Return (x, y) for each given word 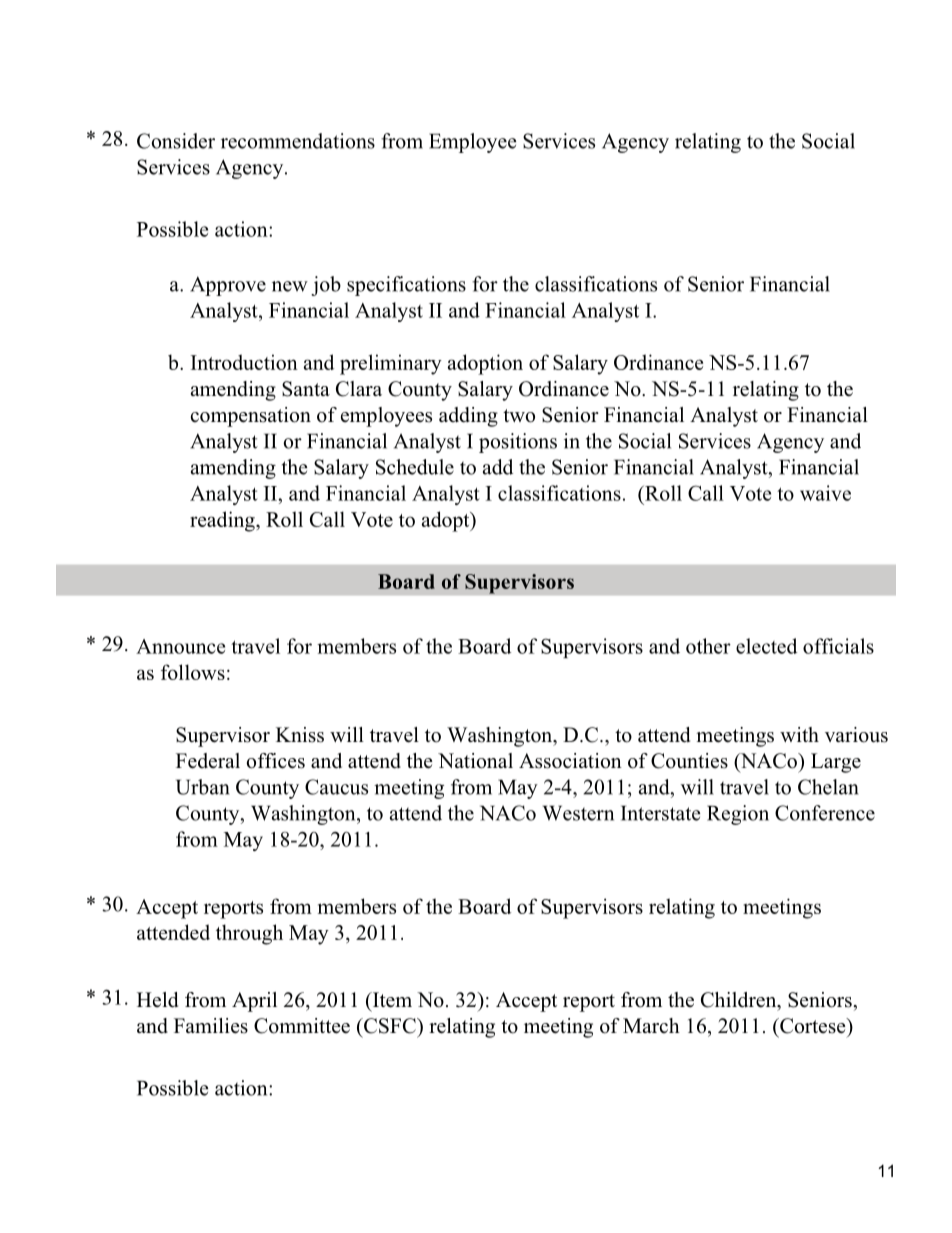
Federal (208, 761)
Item (391, 1000)
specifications (406, 286)
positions (518, 443)
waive (825, 493)
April (254, 1002)
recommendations (298, 141)
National (475, 761)
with (799, 734)
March (651, 1026)
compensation (251, 417)
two (519, 416)
